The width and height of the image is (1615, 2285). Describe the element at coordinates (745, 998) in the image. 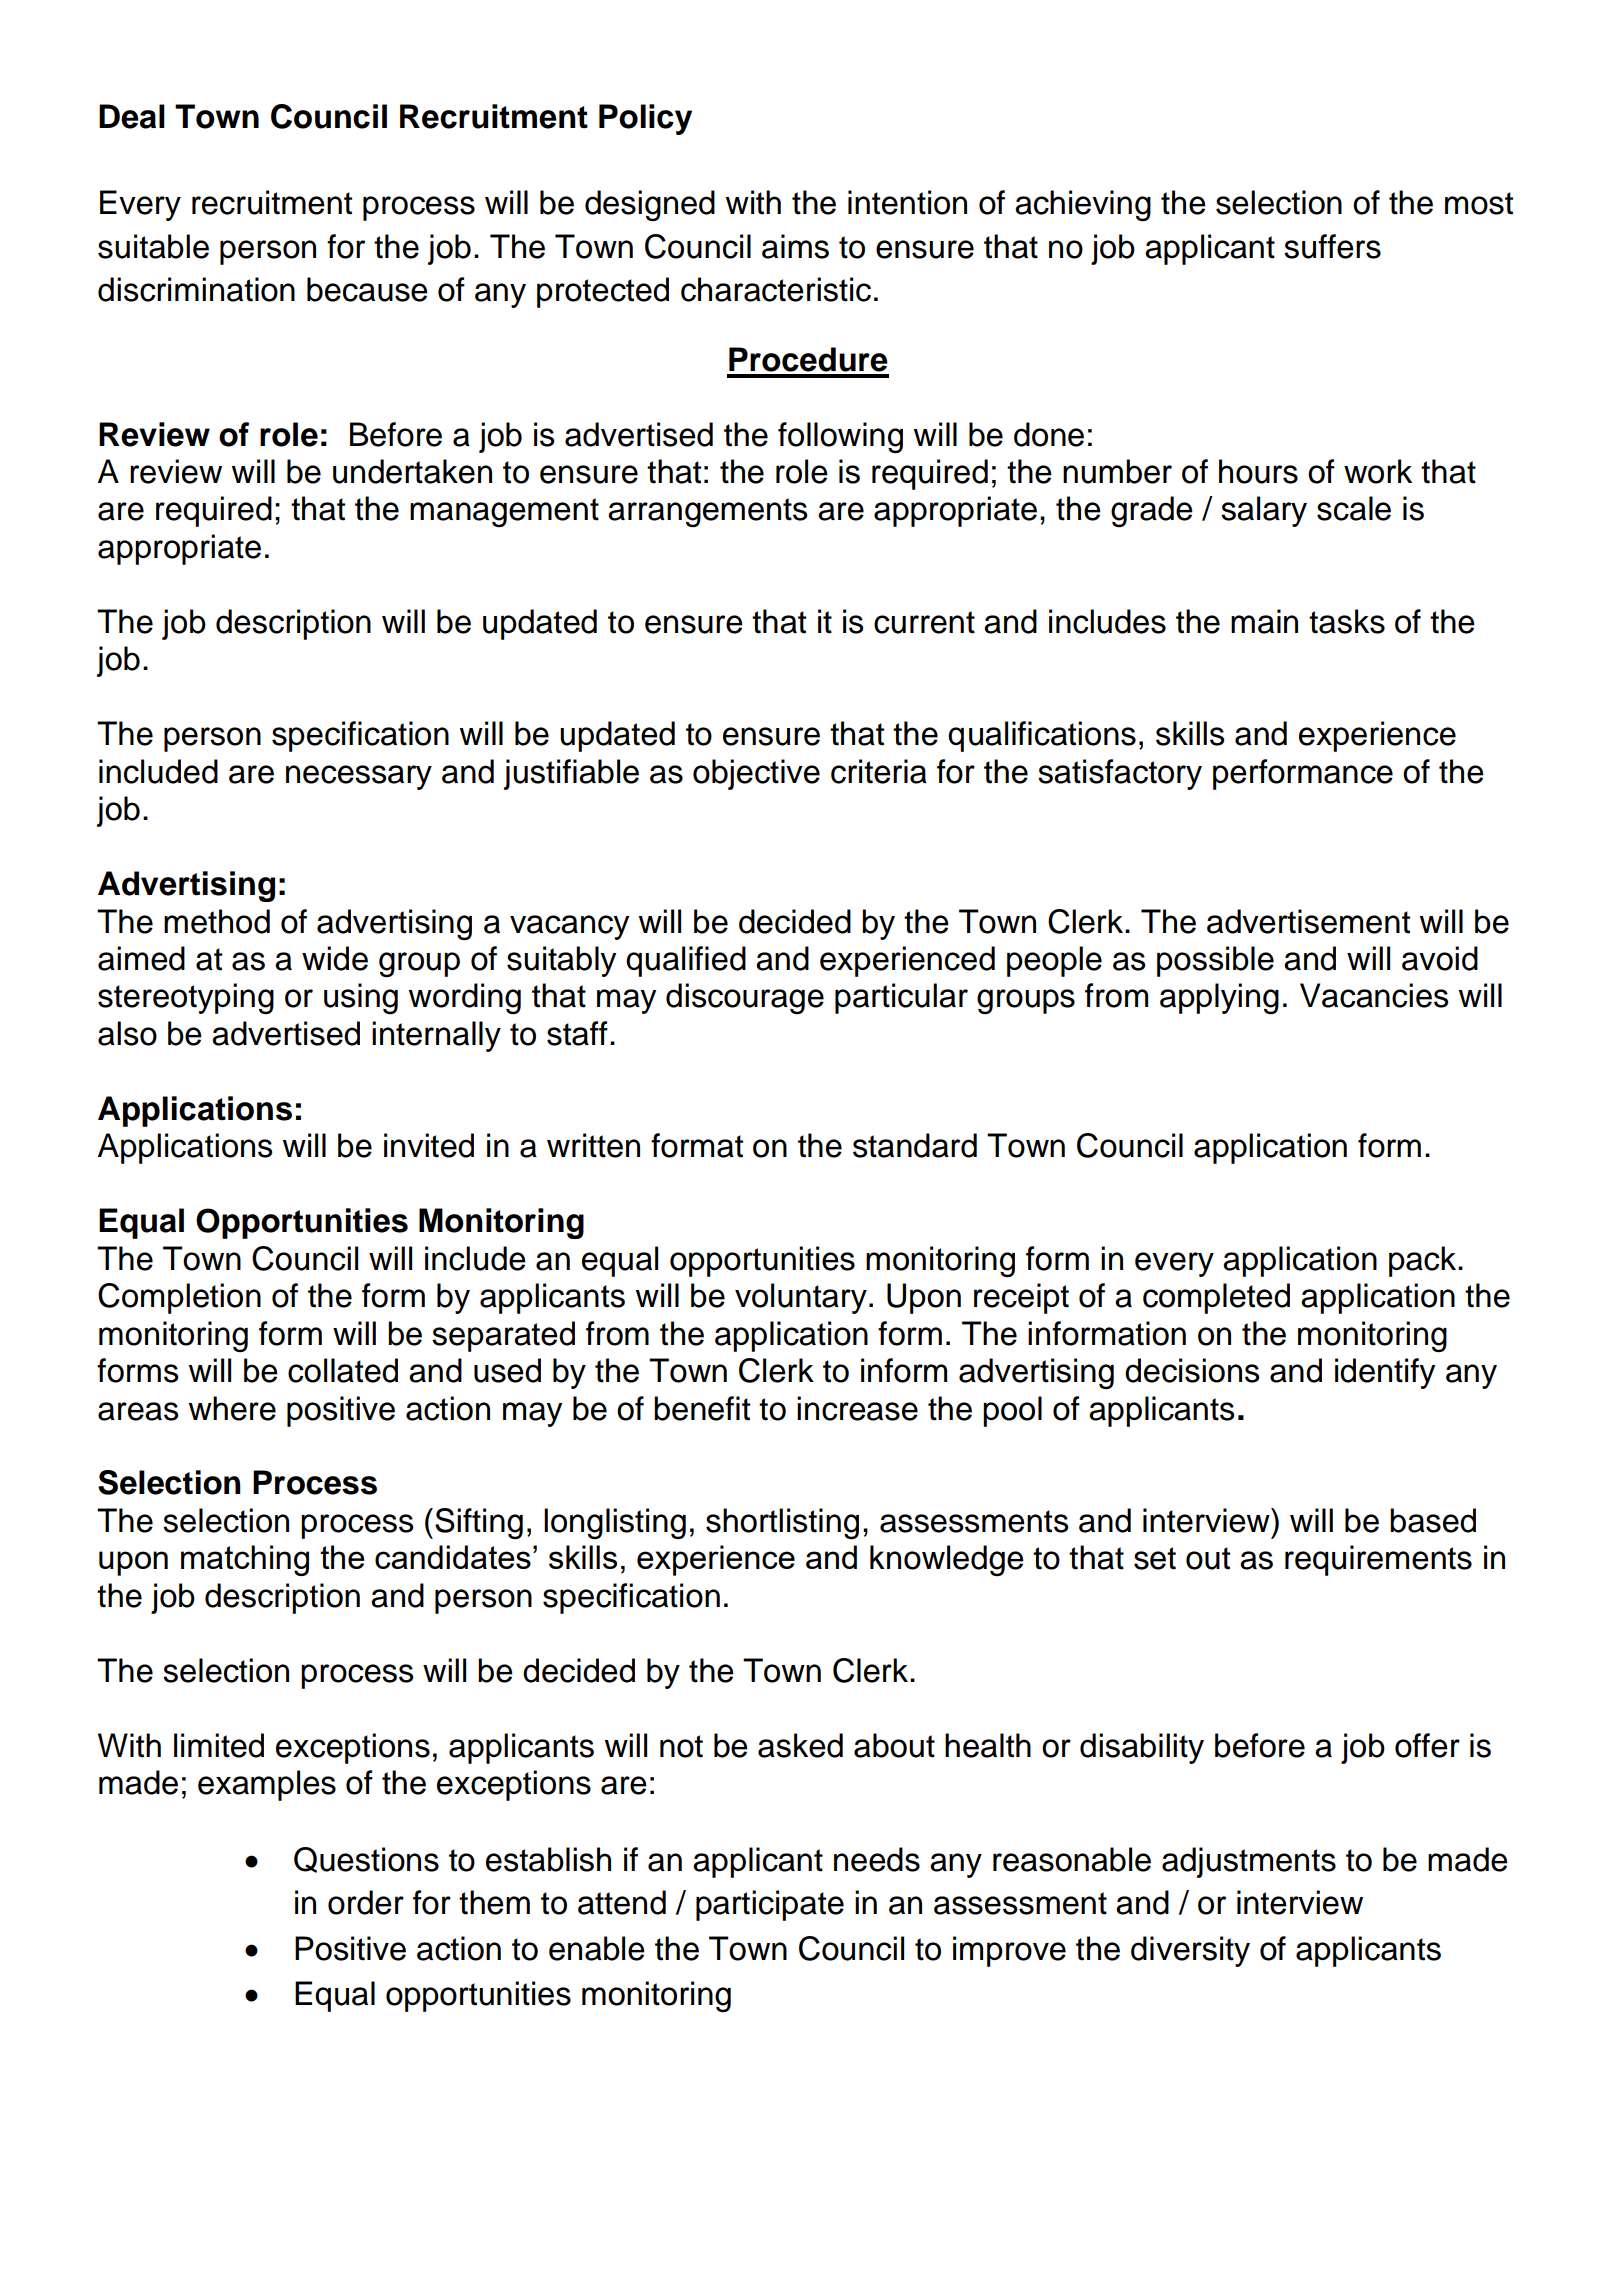

I see `discourage` at that location.
